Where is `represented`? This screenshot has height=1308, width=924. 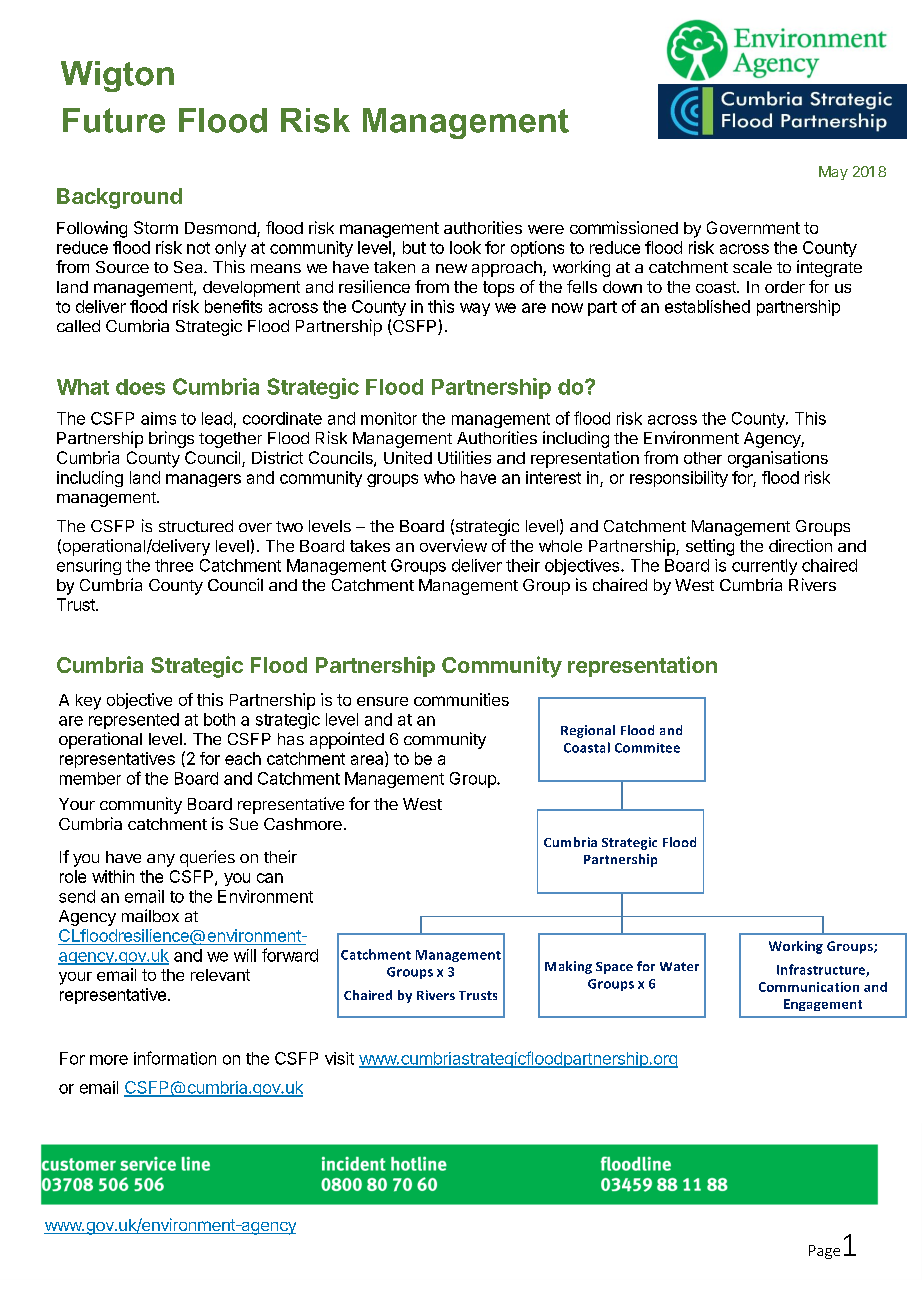
represented is located at coordinates (134, 721).
